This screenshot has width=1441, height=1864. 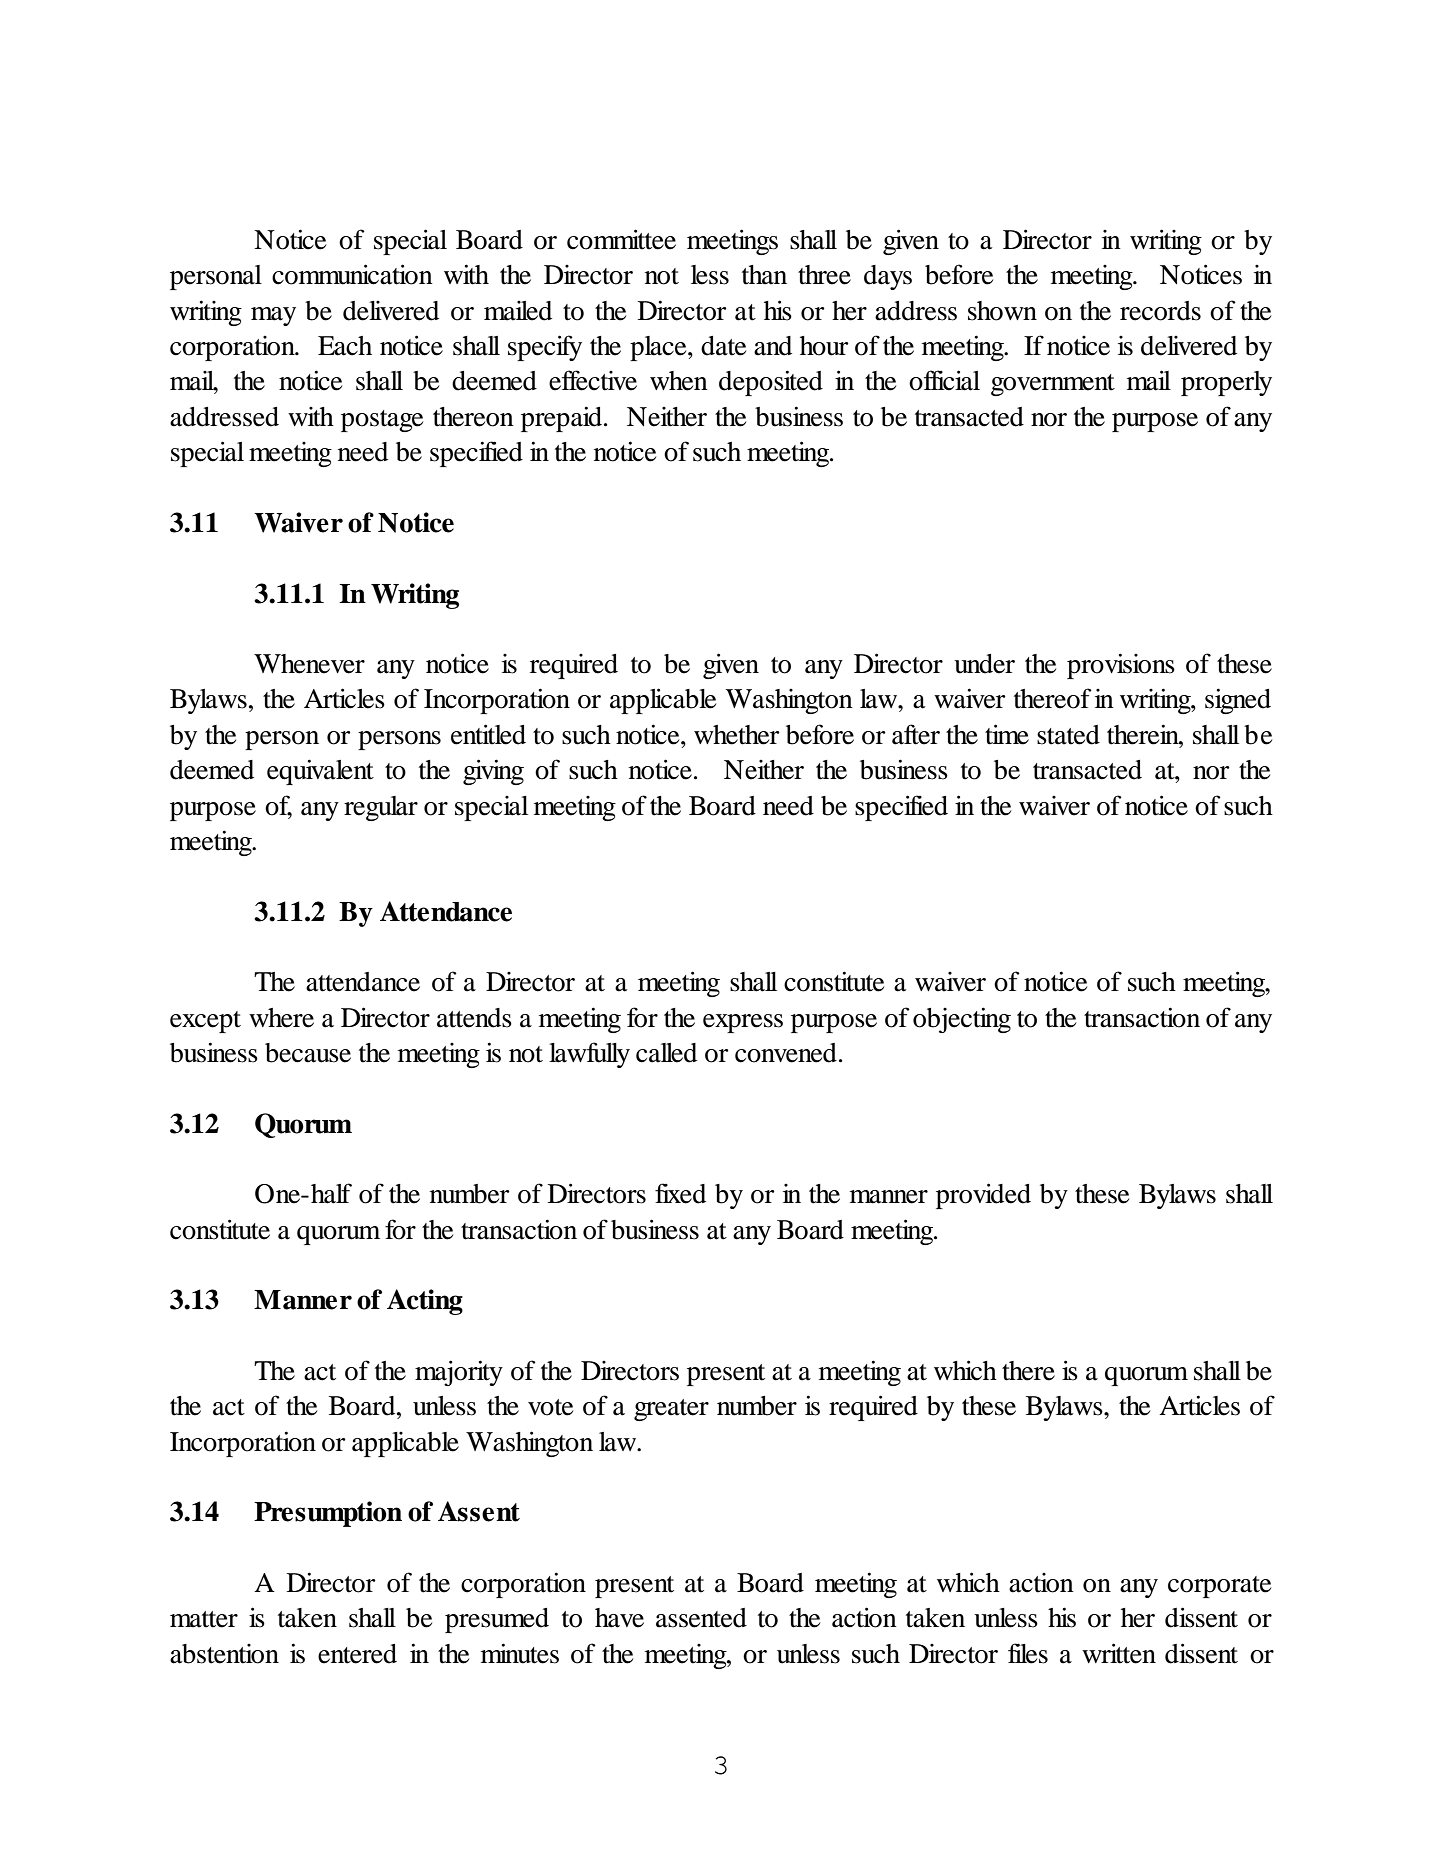 I want to click on because, so click(x=308, y=1053).
